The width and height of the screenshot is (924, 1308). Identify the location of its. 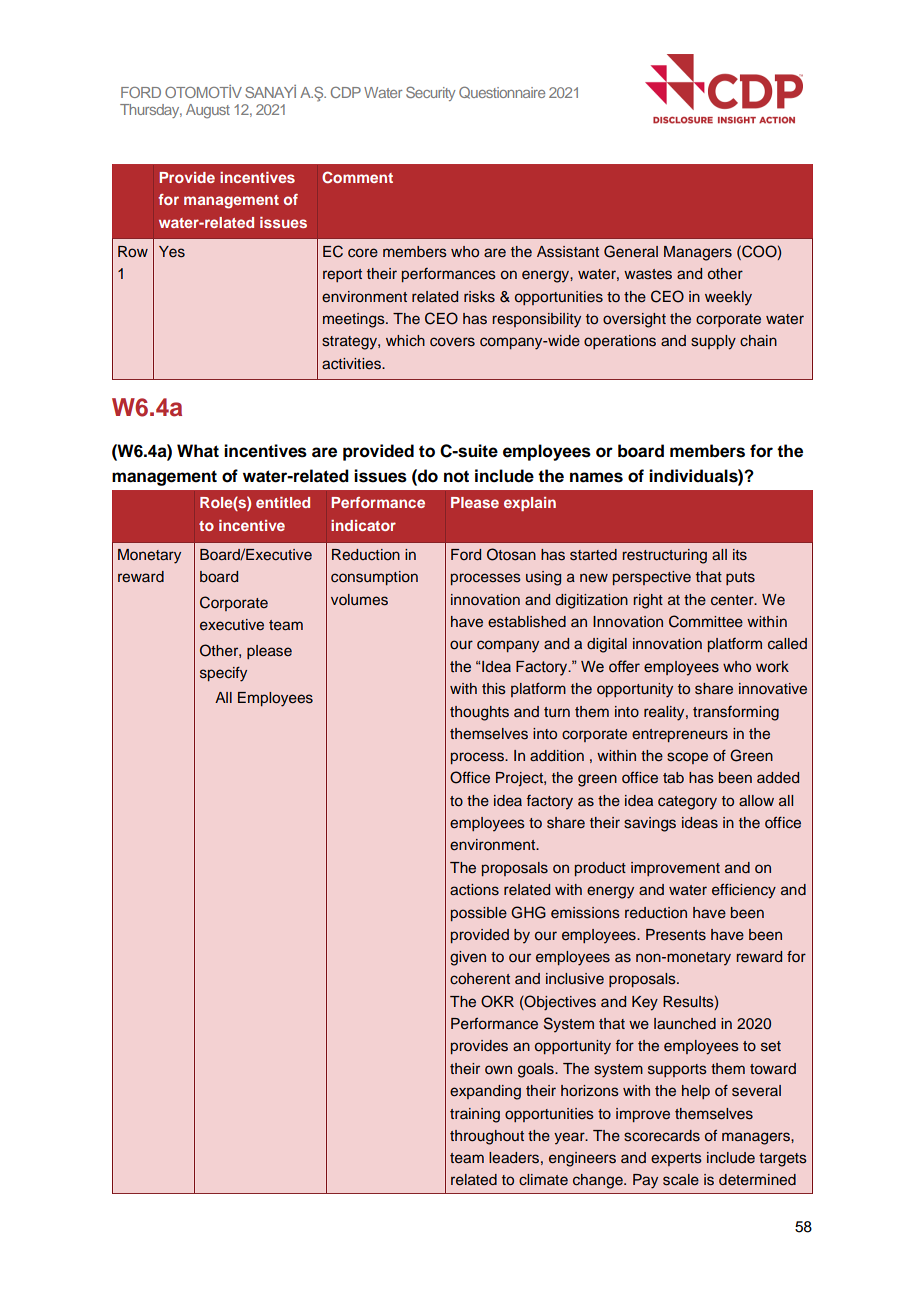
(740, 555).
